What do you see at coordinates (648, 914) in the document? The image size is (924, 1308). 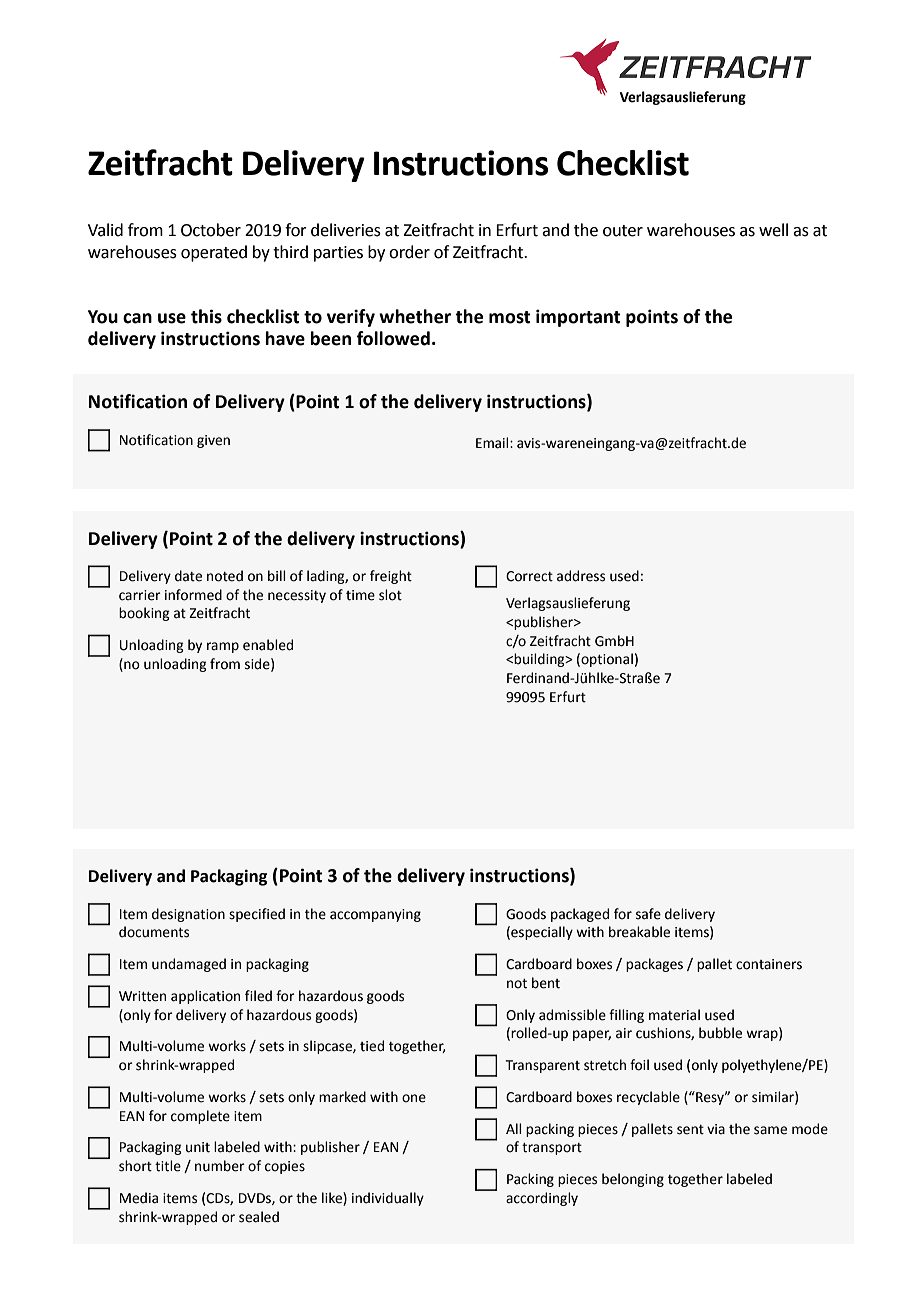 I see `safe` at bounding box center [648, 914].
